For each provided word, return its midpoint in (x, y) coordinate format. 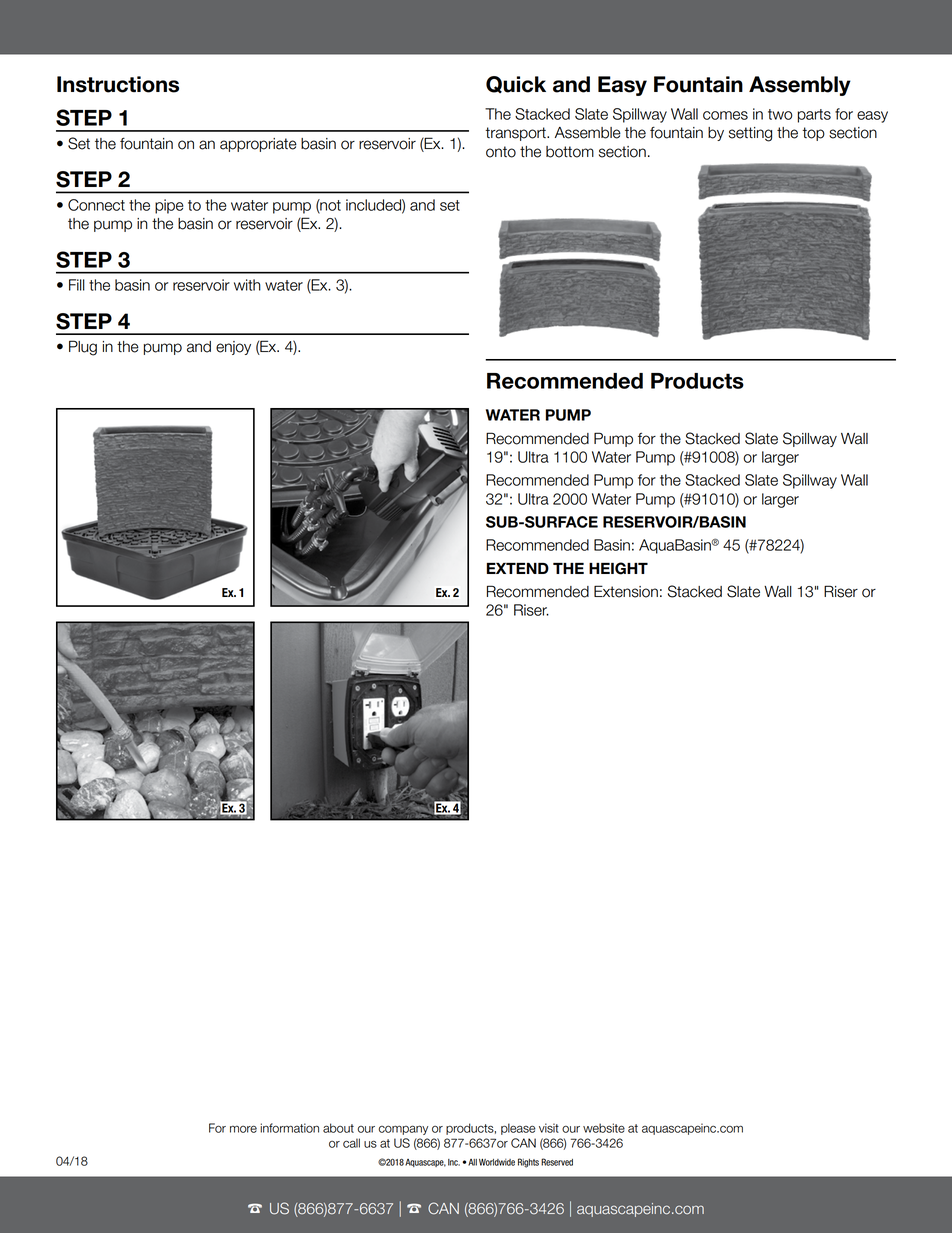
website (604, 1128)
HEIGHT (618, 568)
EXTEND (518, 568)
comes (725, 115)
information (289, 1128)
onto (501, 152)
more (243, 1129)
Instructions (118, 84)
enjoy (233, 348)
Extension (626, 591)
